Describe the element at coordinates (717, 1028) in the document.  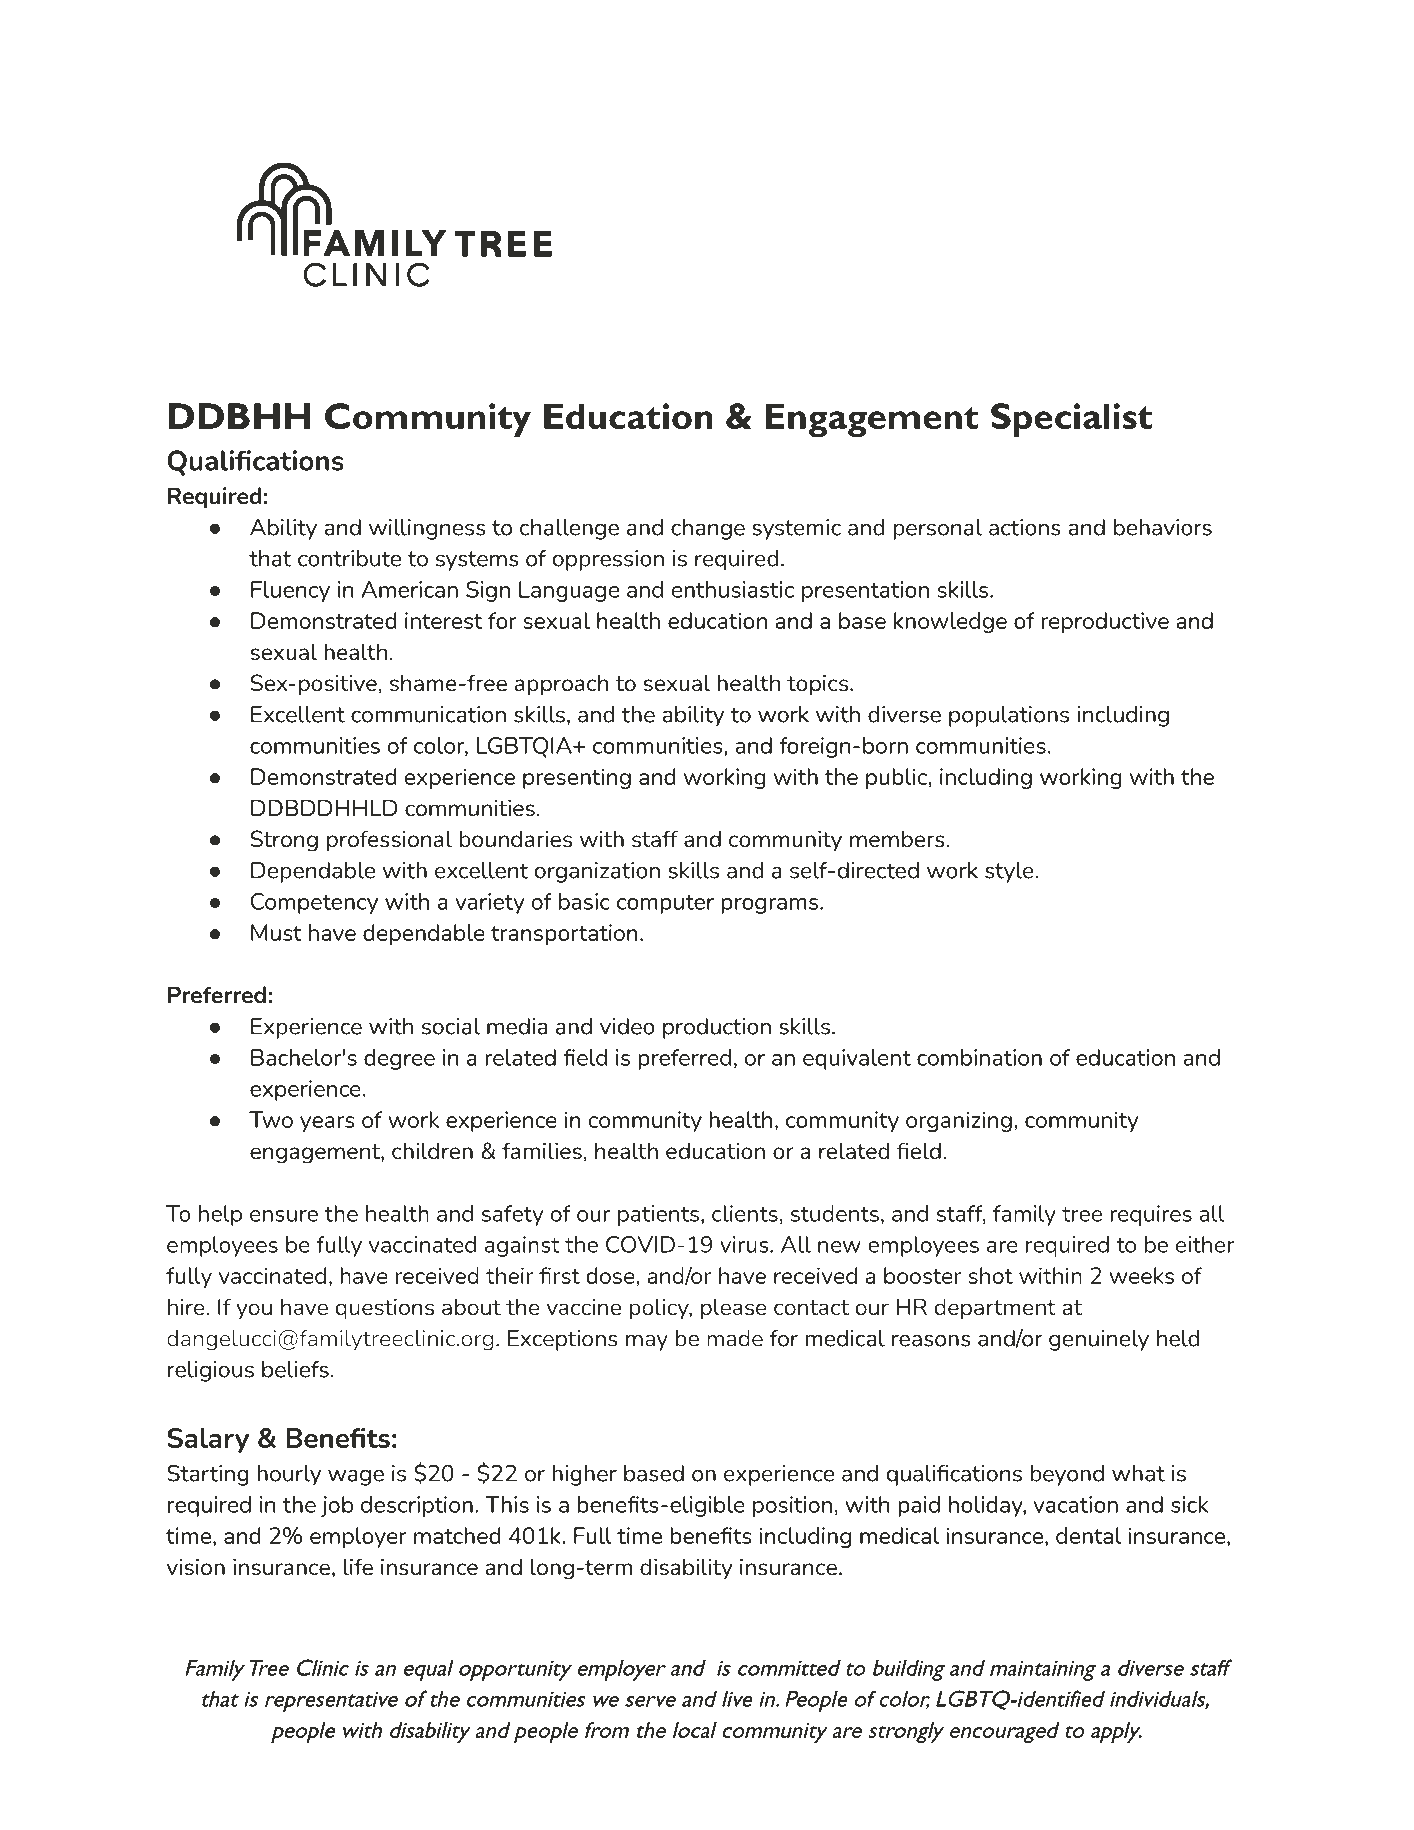
I see `production` at that location.
